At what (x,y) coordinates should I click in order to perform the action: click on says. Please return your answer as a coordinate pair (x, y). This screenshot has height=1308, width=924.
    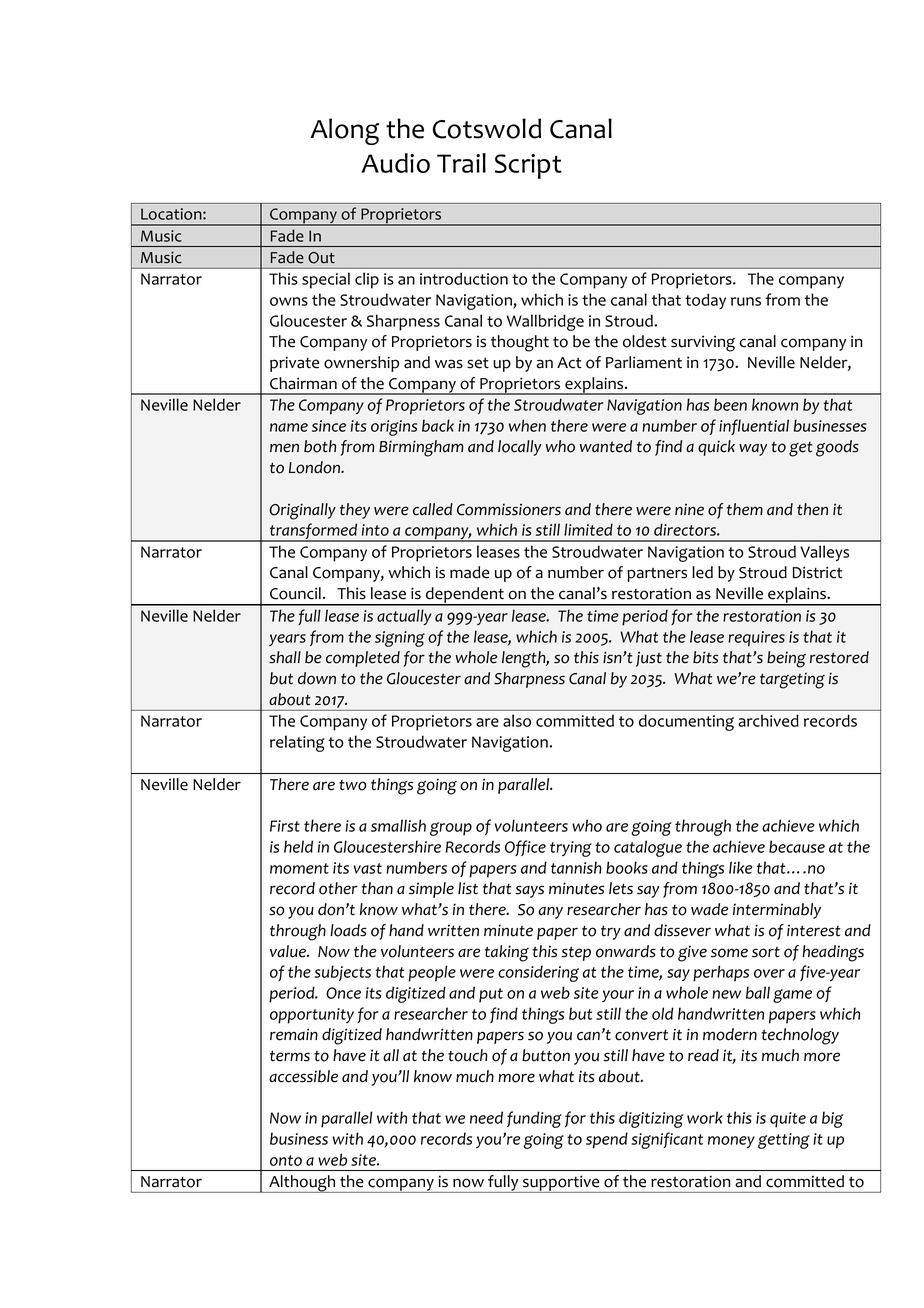
    Looking at the image, I should click on (529, 891).
